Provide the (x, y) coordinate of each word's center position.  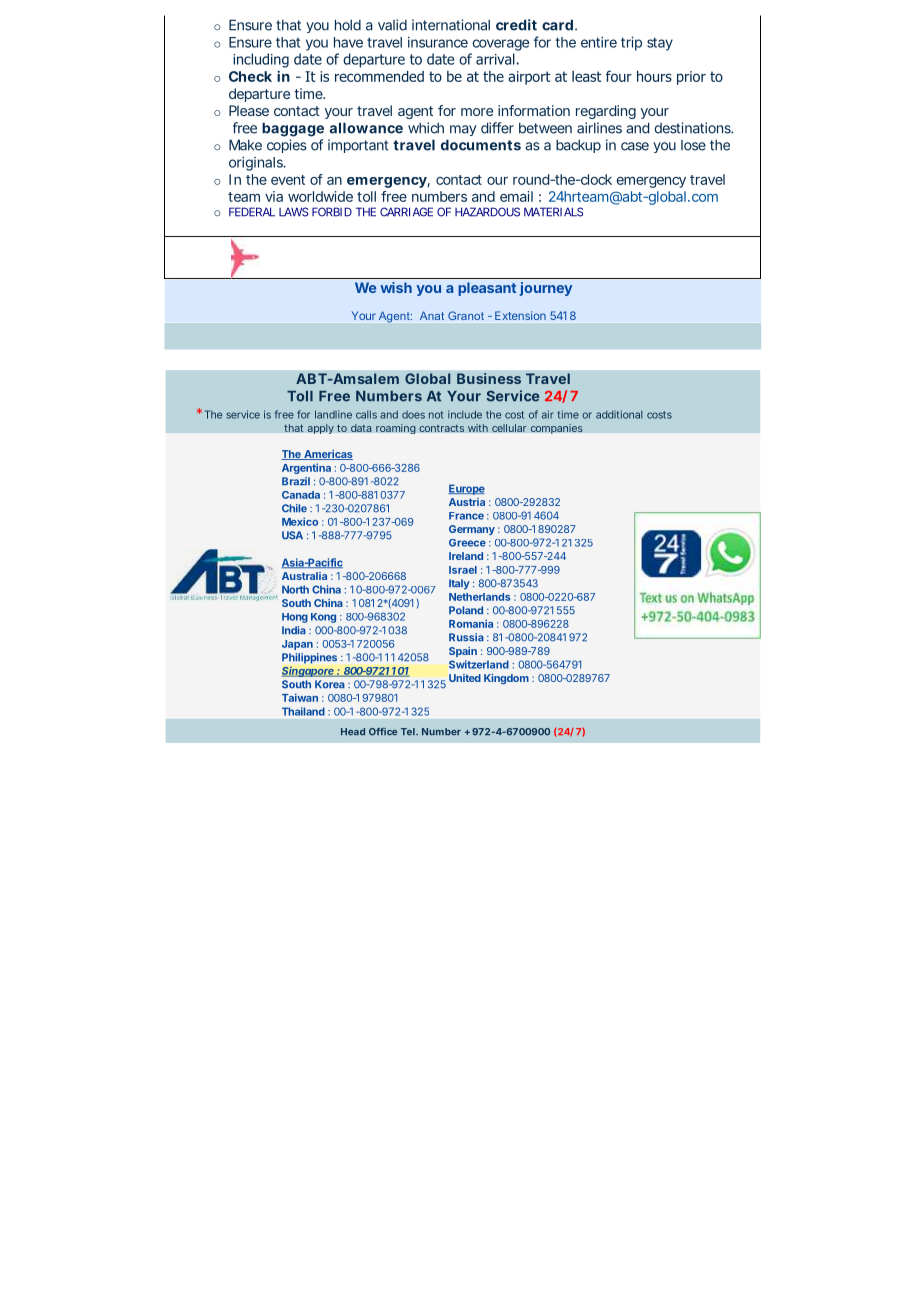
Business (489, 378)
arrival (495, 59)
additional (619, 414)
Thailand (303, 711)
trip (631, 43)
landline (333, 414)
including (261, 60)
